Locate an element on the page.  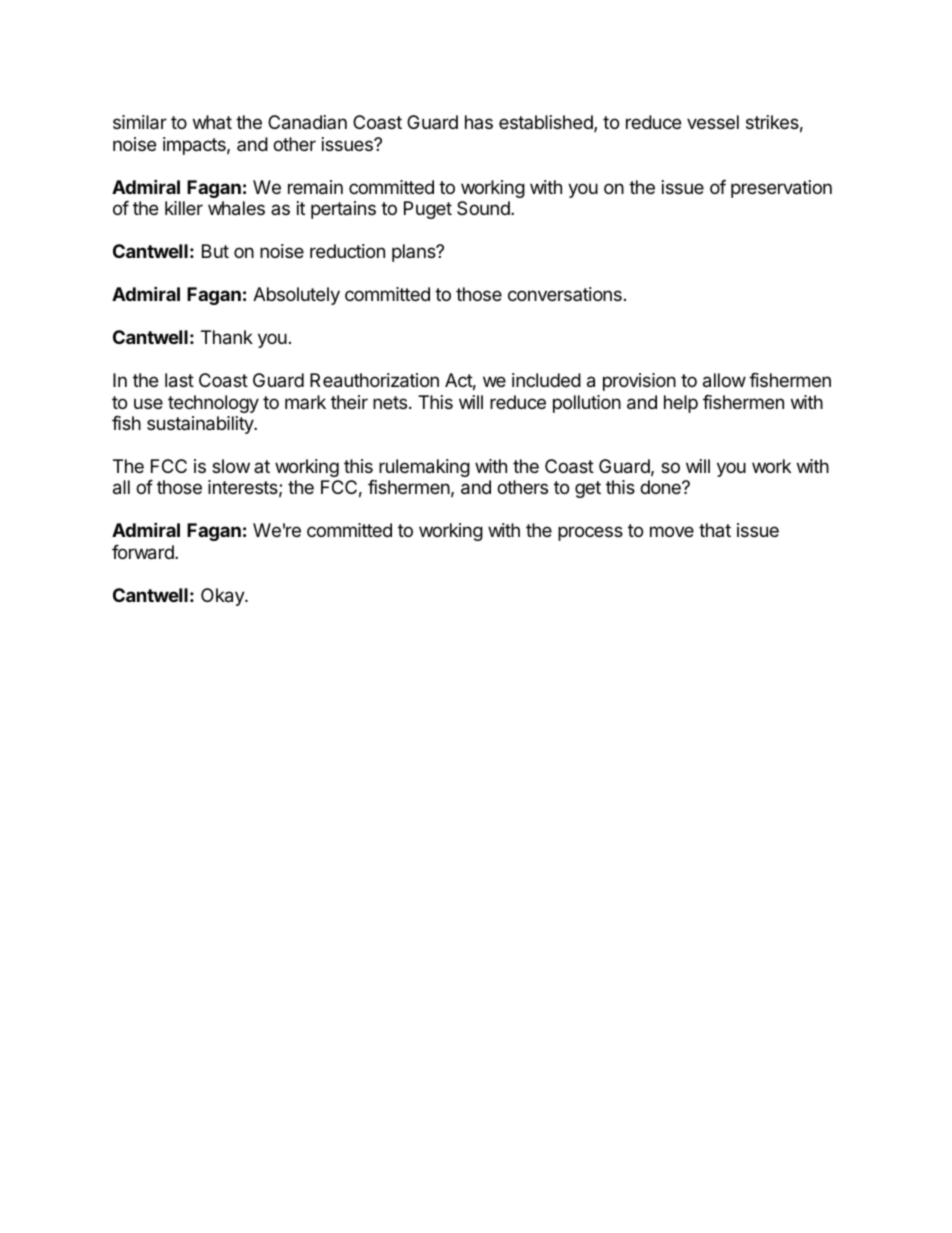
rulemaking is located at coordinates (424, 468).
